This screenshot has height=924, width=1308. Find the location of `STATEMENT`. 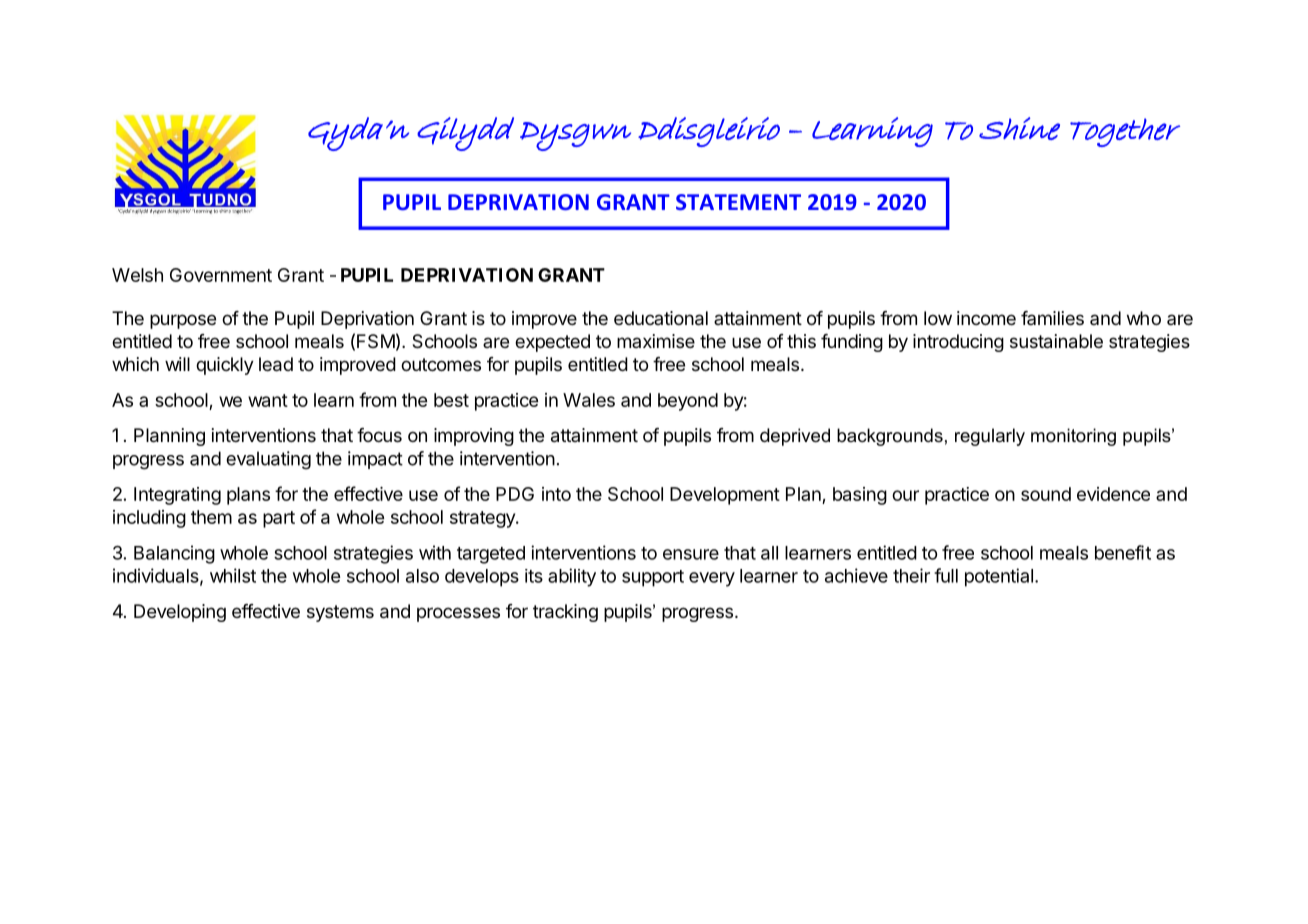

STATEMENT is located at coordinates (738, 202).
